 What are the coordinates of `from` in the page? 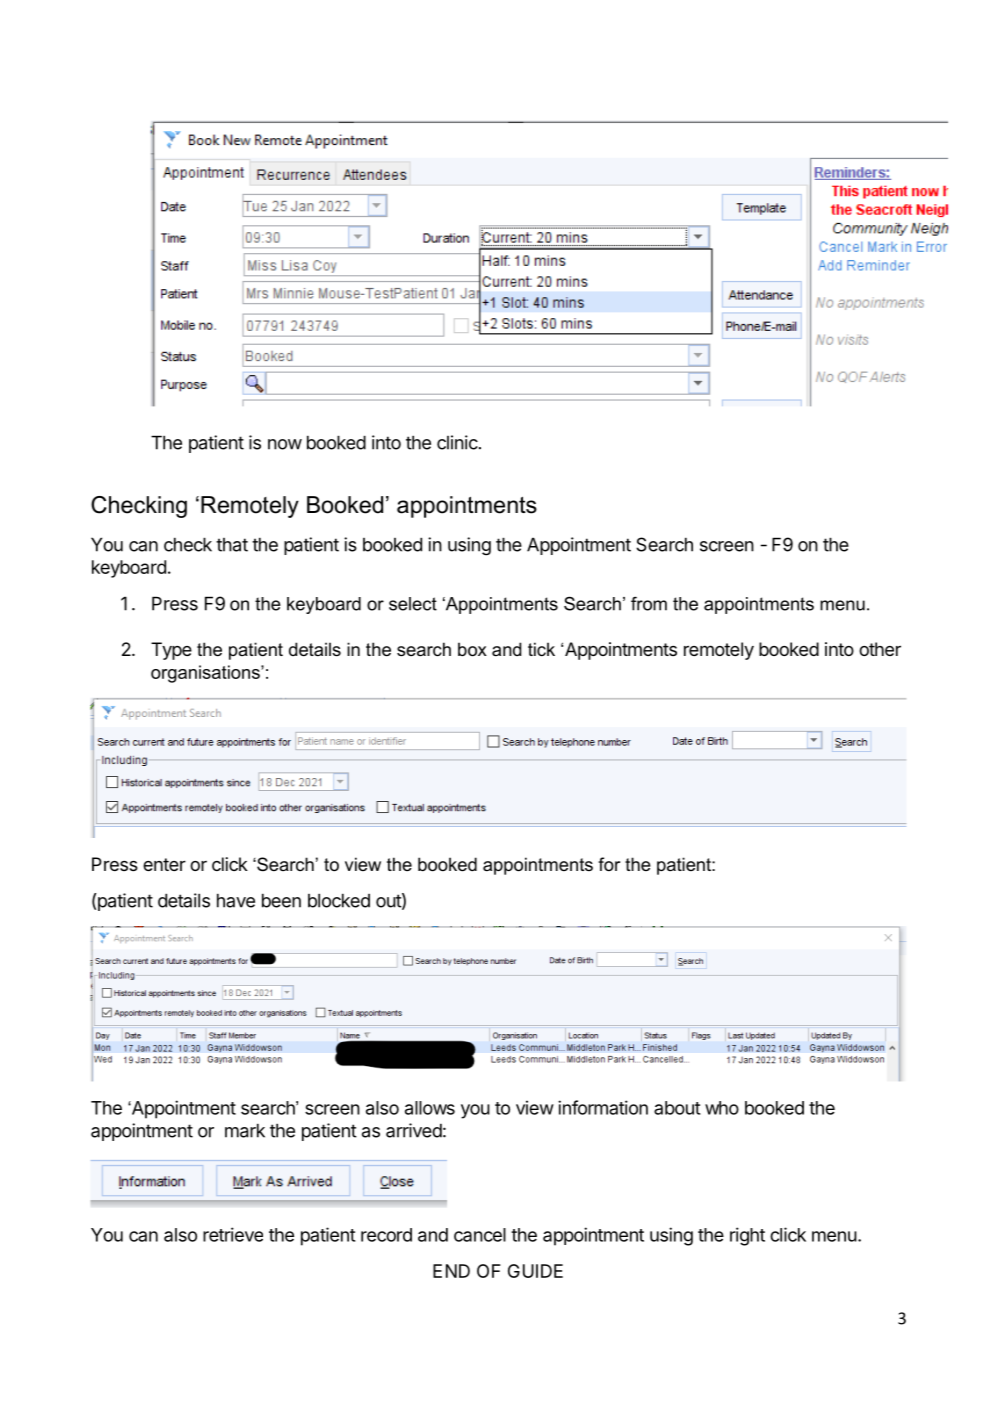 It's located at (649, 604).
